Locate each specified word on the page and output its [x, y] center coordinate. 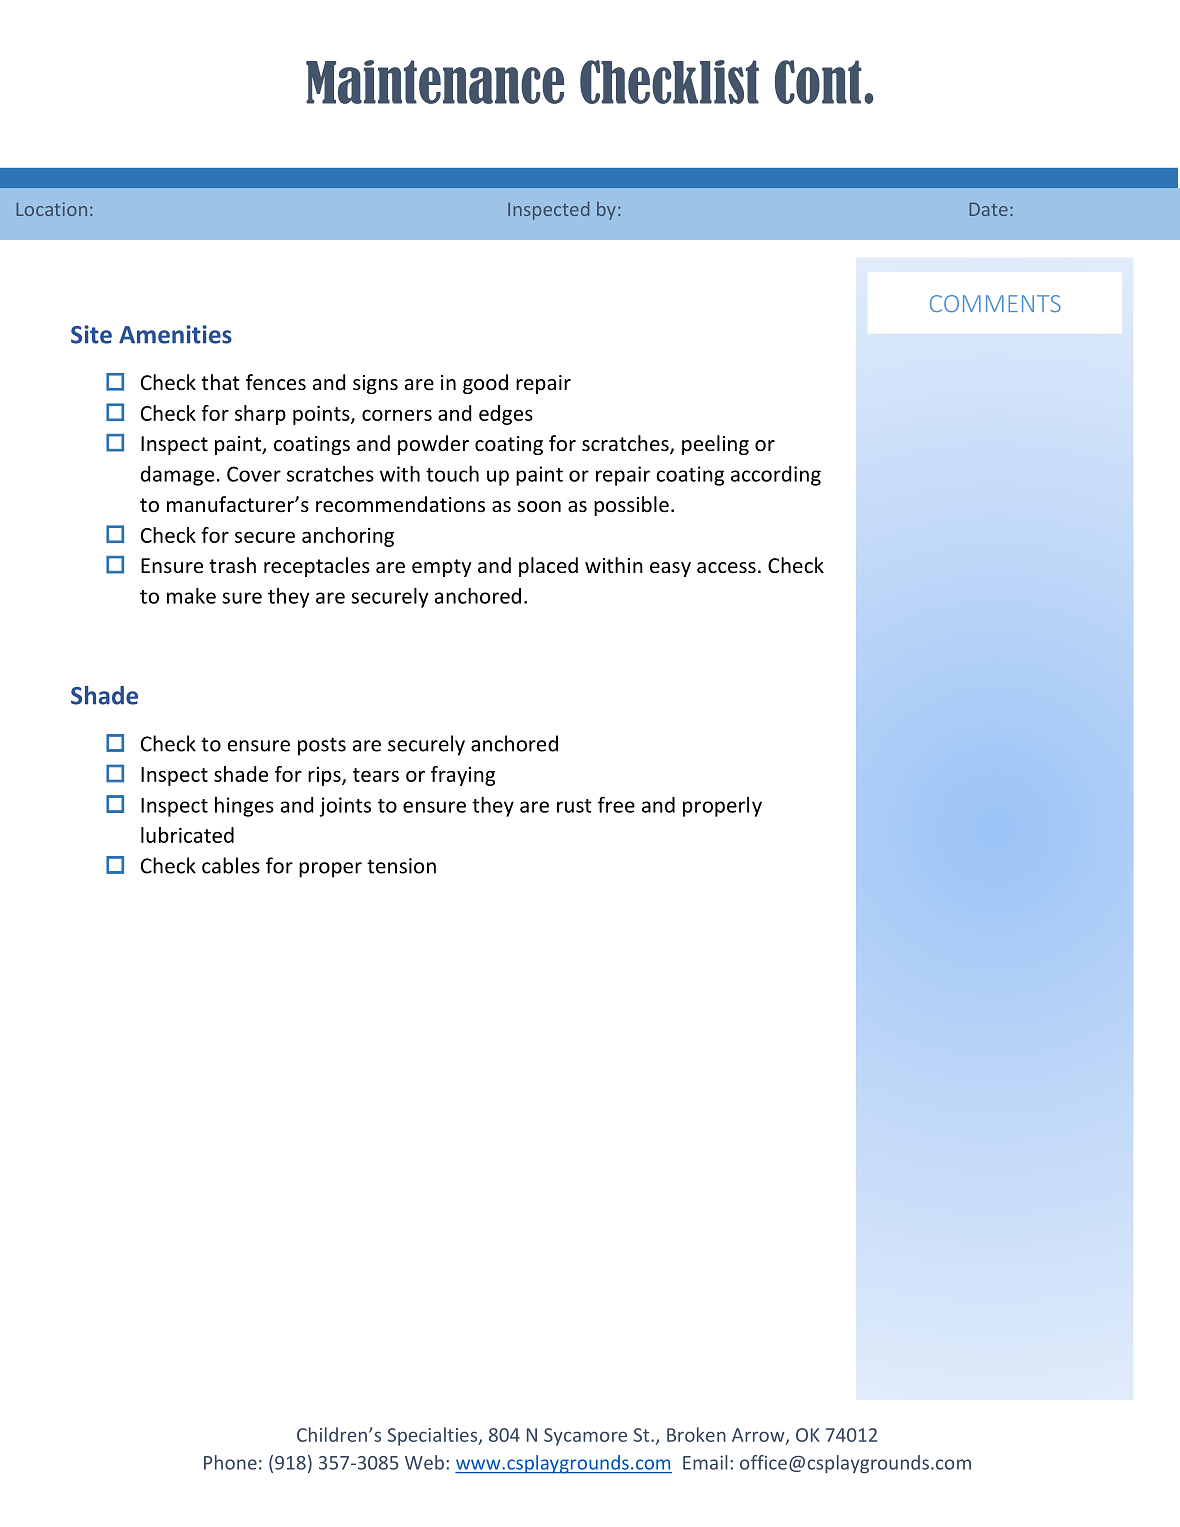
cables [231, 865]
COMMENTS [995, 303]
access [726, 568]
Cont [818, 82]
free [616, 804]
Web [424, 1462]
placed [548, 567]
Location [51, 209]
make [191, 595]
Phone [230, 1462]
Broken [696, 1434]
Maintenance [435, 82]
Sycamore [585, 1437]
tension [401, 866]
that [220, 382]
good [485, 384]
